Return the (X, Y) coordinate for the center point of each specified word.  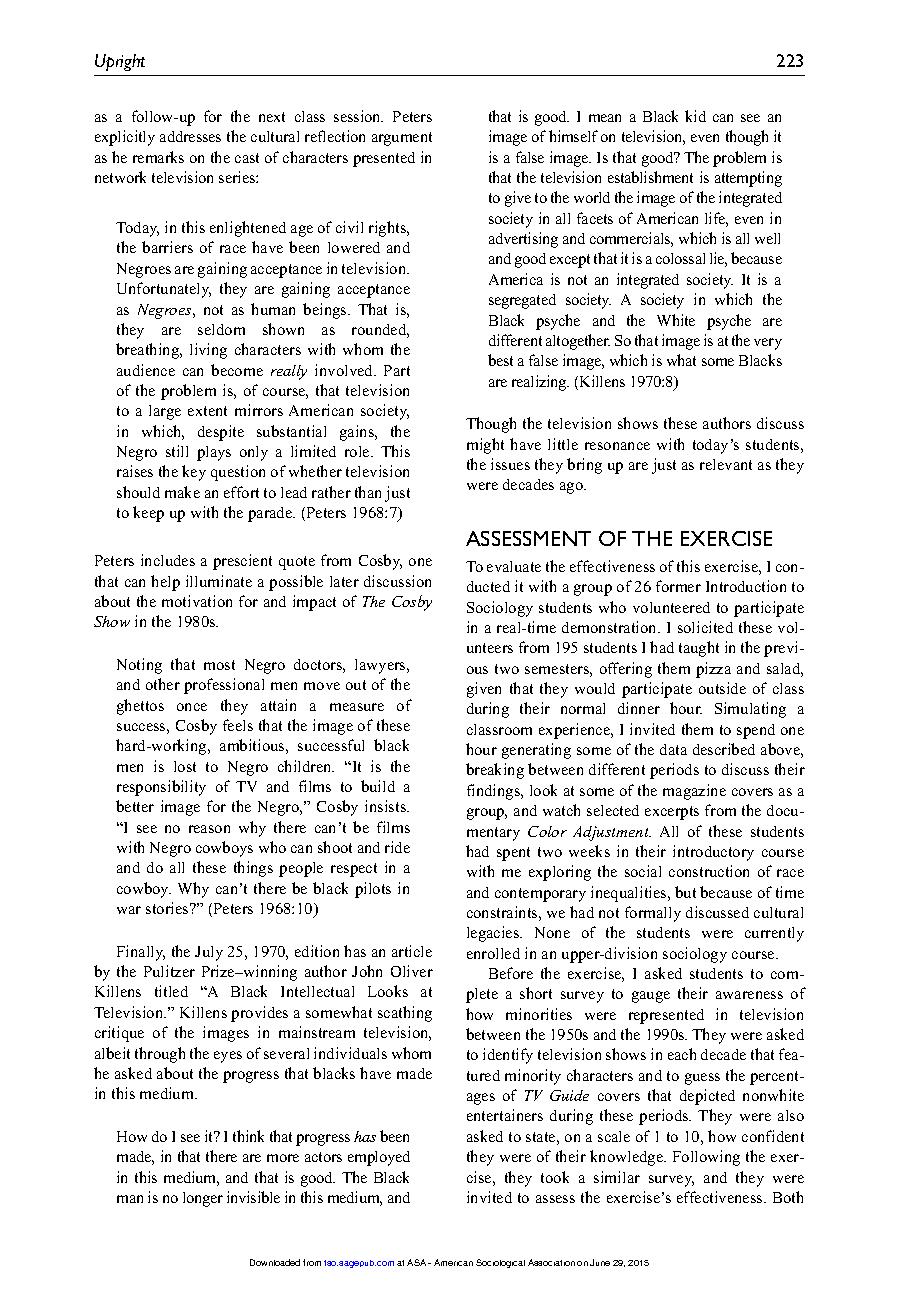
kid (695, 116)
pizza (713, 670)
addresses (190, 136)
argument (402, 139)
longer (203, 1199)
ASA (418, 1262)
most (219, 665)
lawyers (381, 666)
